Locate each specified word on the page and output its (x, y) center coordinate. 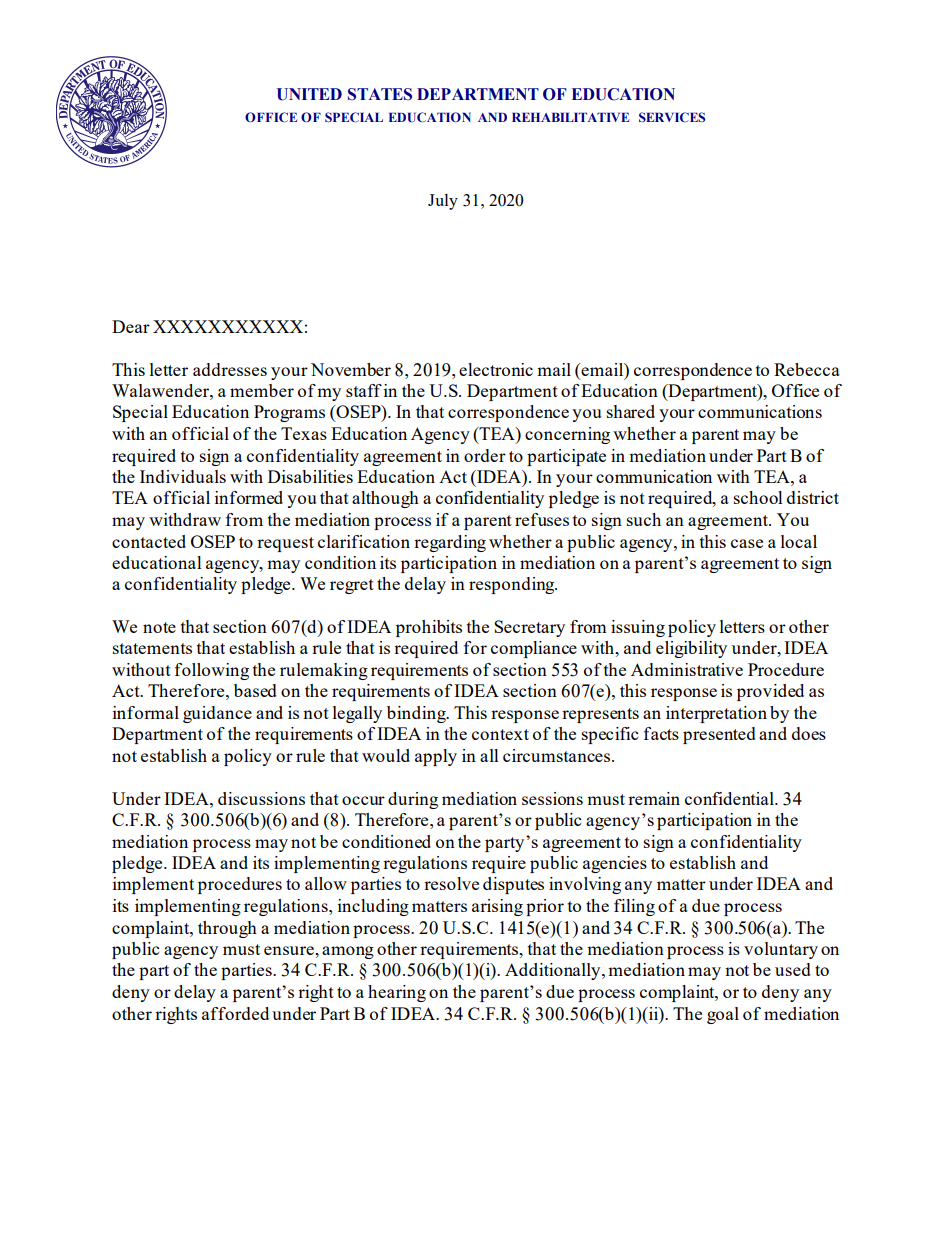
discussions (261, 798)
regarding (450, 543)
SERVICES (672, 117)
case (747, 543)
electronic (496, 369)
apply (436, 757)
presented (719, 735)
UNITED (309, 94)
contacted (149, 541)
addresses (230, 369)
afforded (235, 1013)
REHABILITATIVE (570, 117)
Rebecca (807, 369)
